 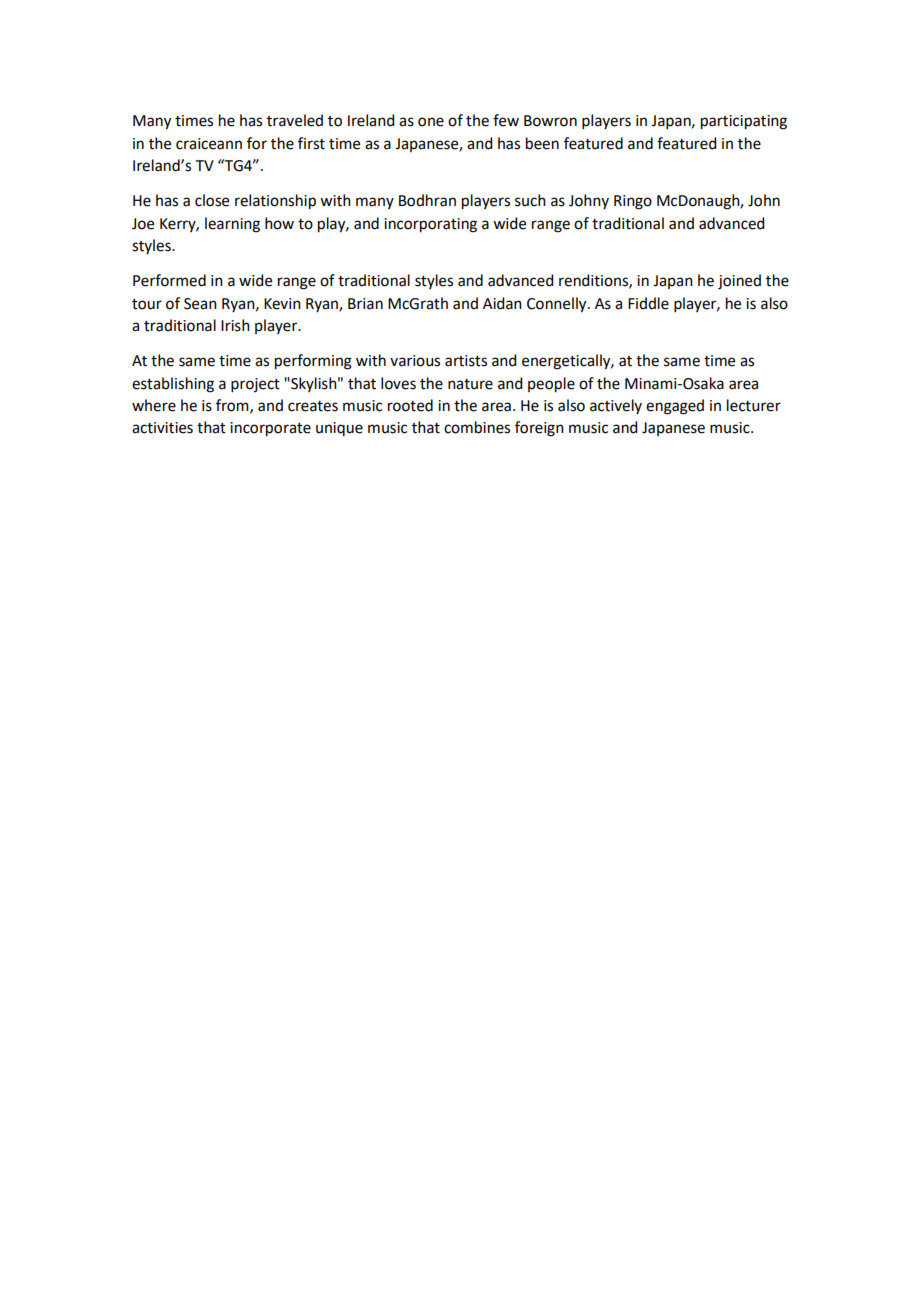 I want to click on Aidan, so click(x=502, y=303).
